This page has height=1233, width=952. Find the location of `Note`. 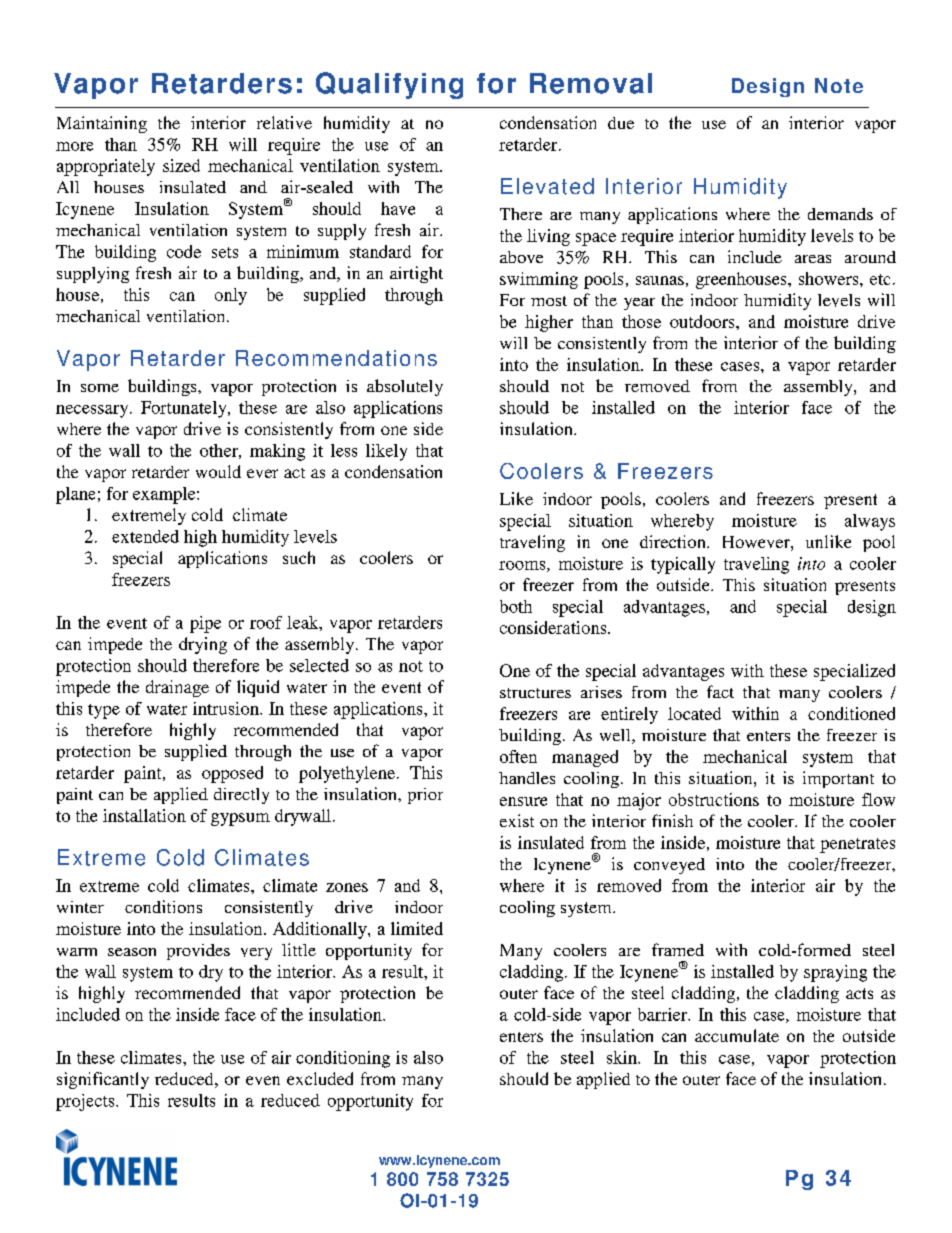

Note is located at coordinates (839, 85).
